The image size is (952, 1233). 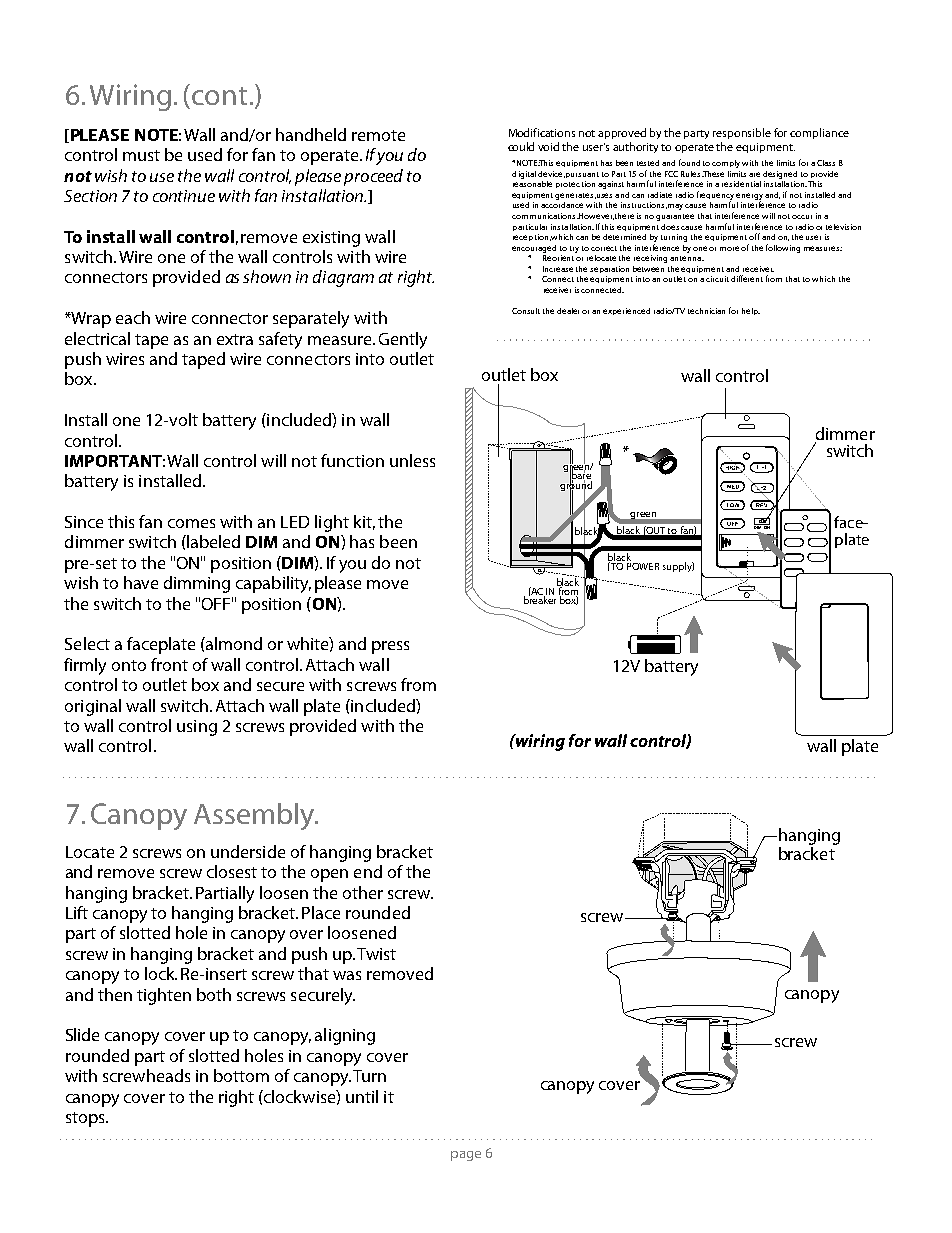 What do you see at coordinates (521, 146) in the screenshot?
I see `could` at bounding box center [521, 146].
